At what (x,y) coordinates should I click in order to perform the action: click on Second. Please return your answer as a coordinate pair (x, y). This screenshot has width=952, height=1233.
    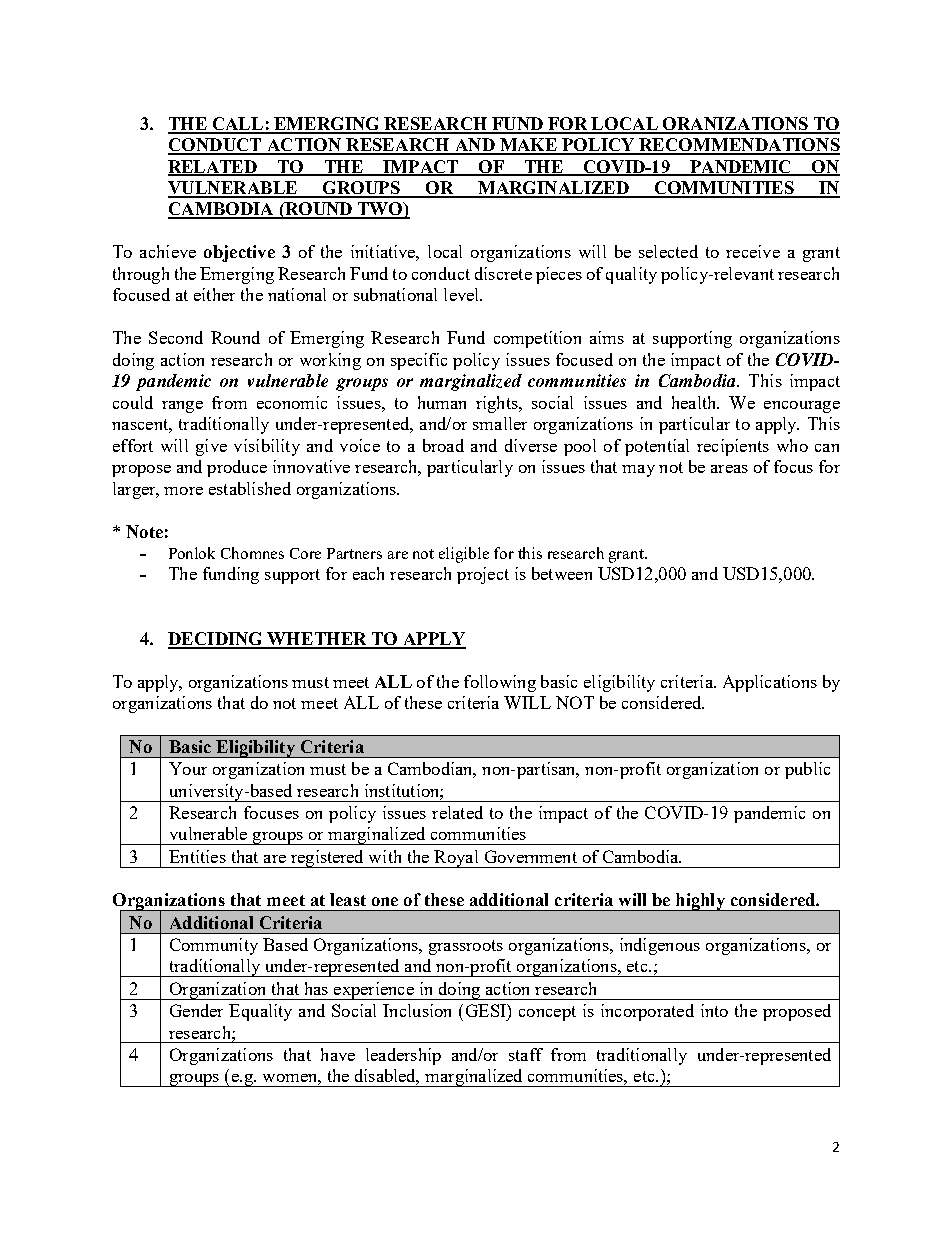
    Looking at the image, I should click on (176, 337).
